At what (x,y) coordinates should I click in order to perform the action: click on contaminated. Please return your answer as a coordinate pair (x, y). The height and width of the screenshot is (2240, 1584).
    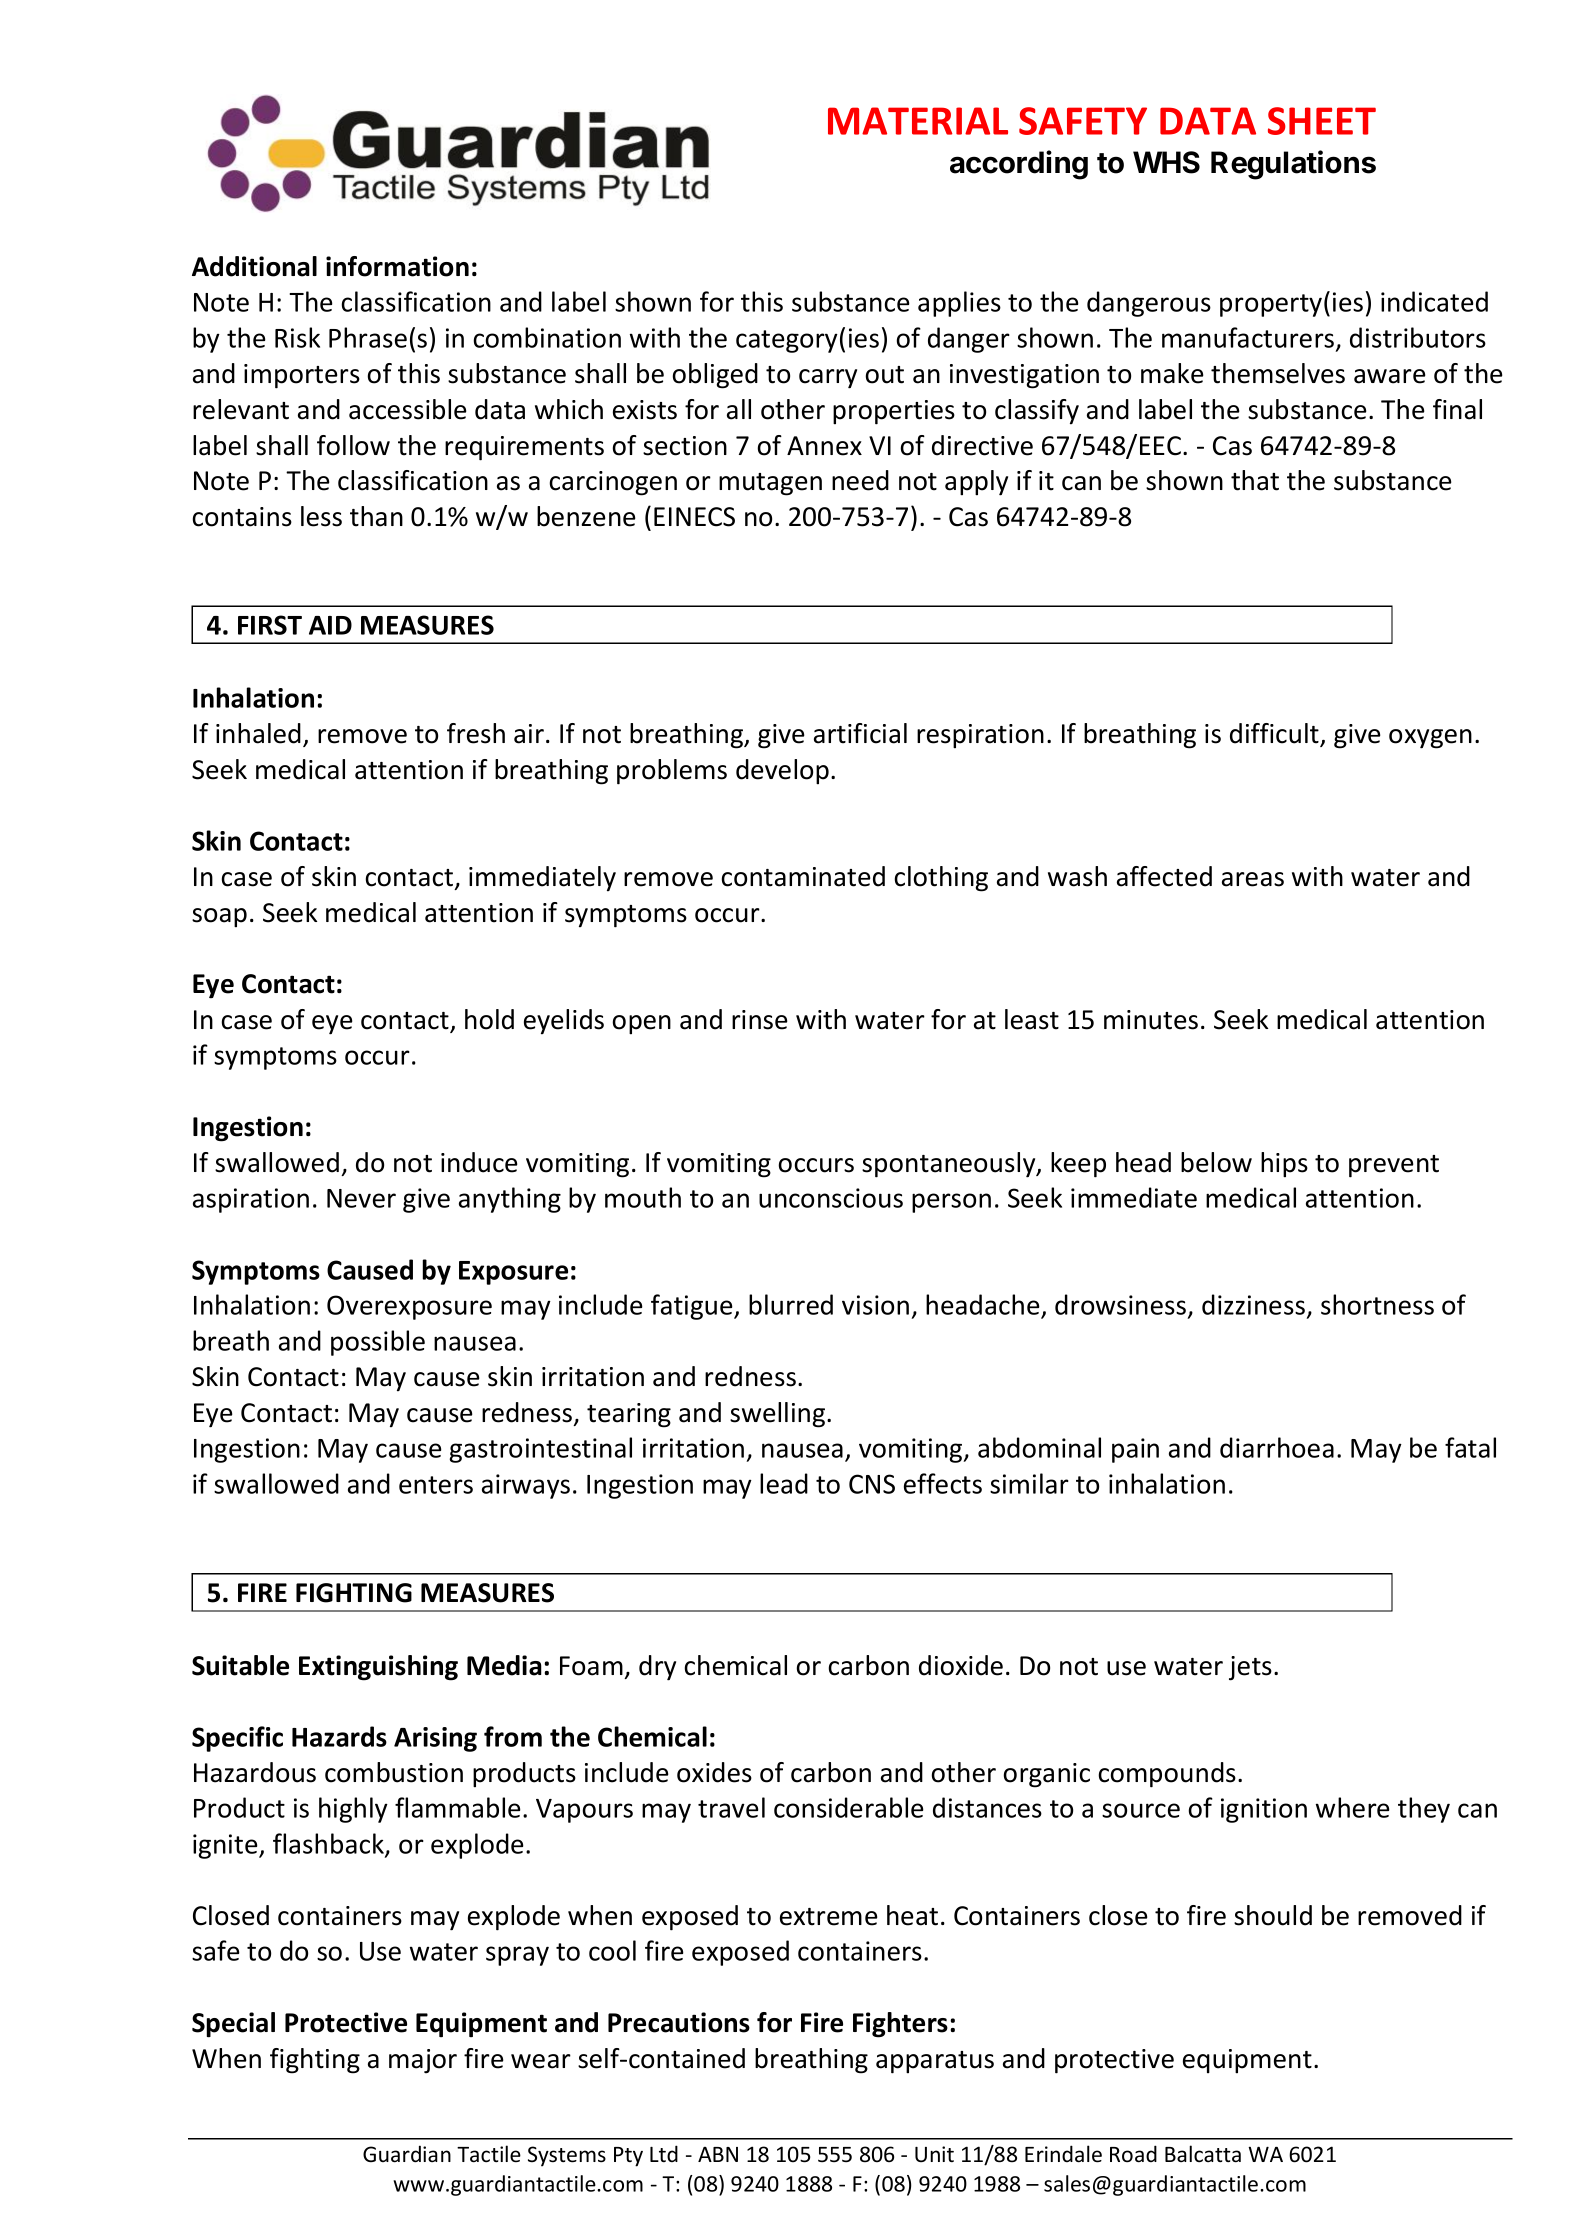
    Looking at the image, I should click on (803, 876).
